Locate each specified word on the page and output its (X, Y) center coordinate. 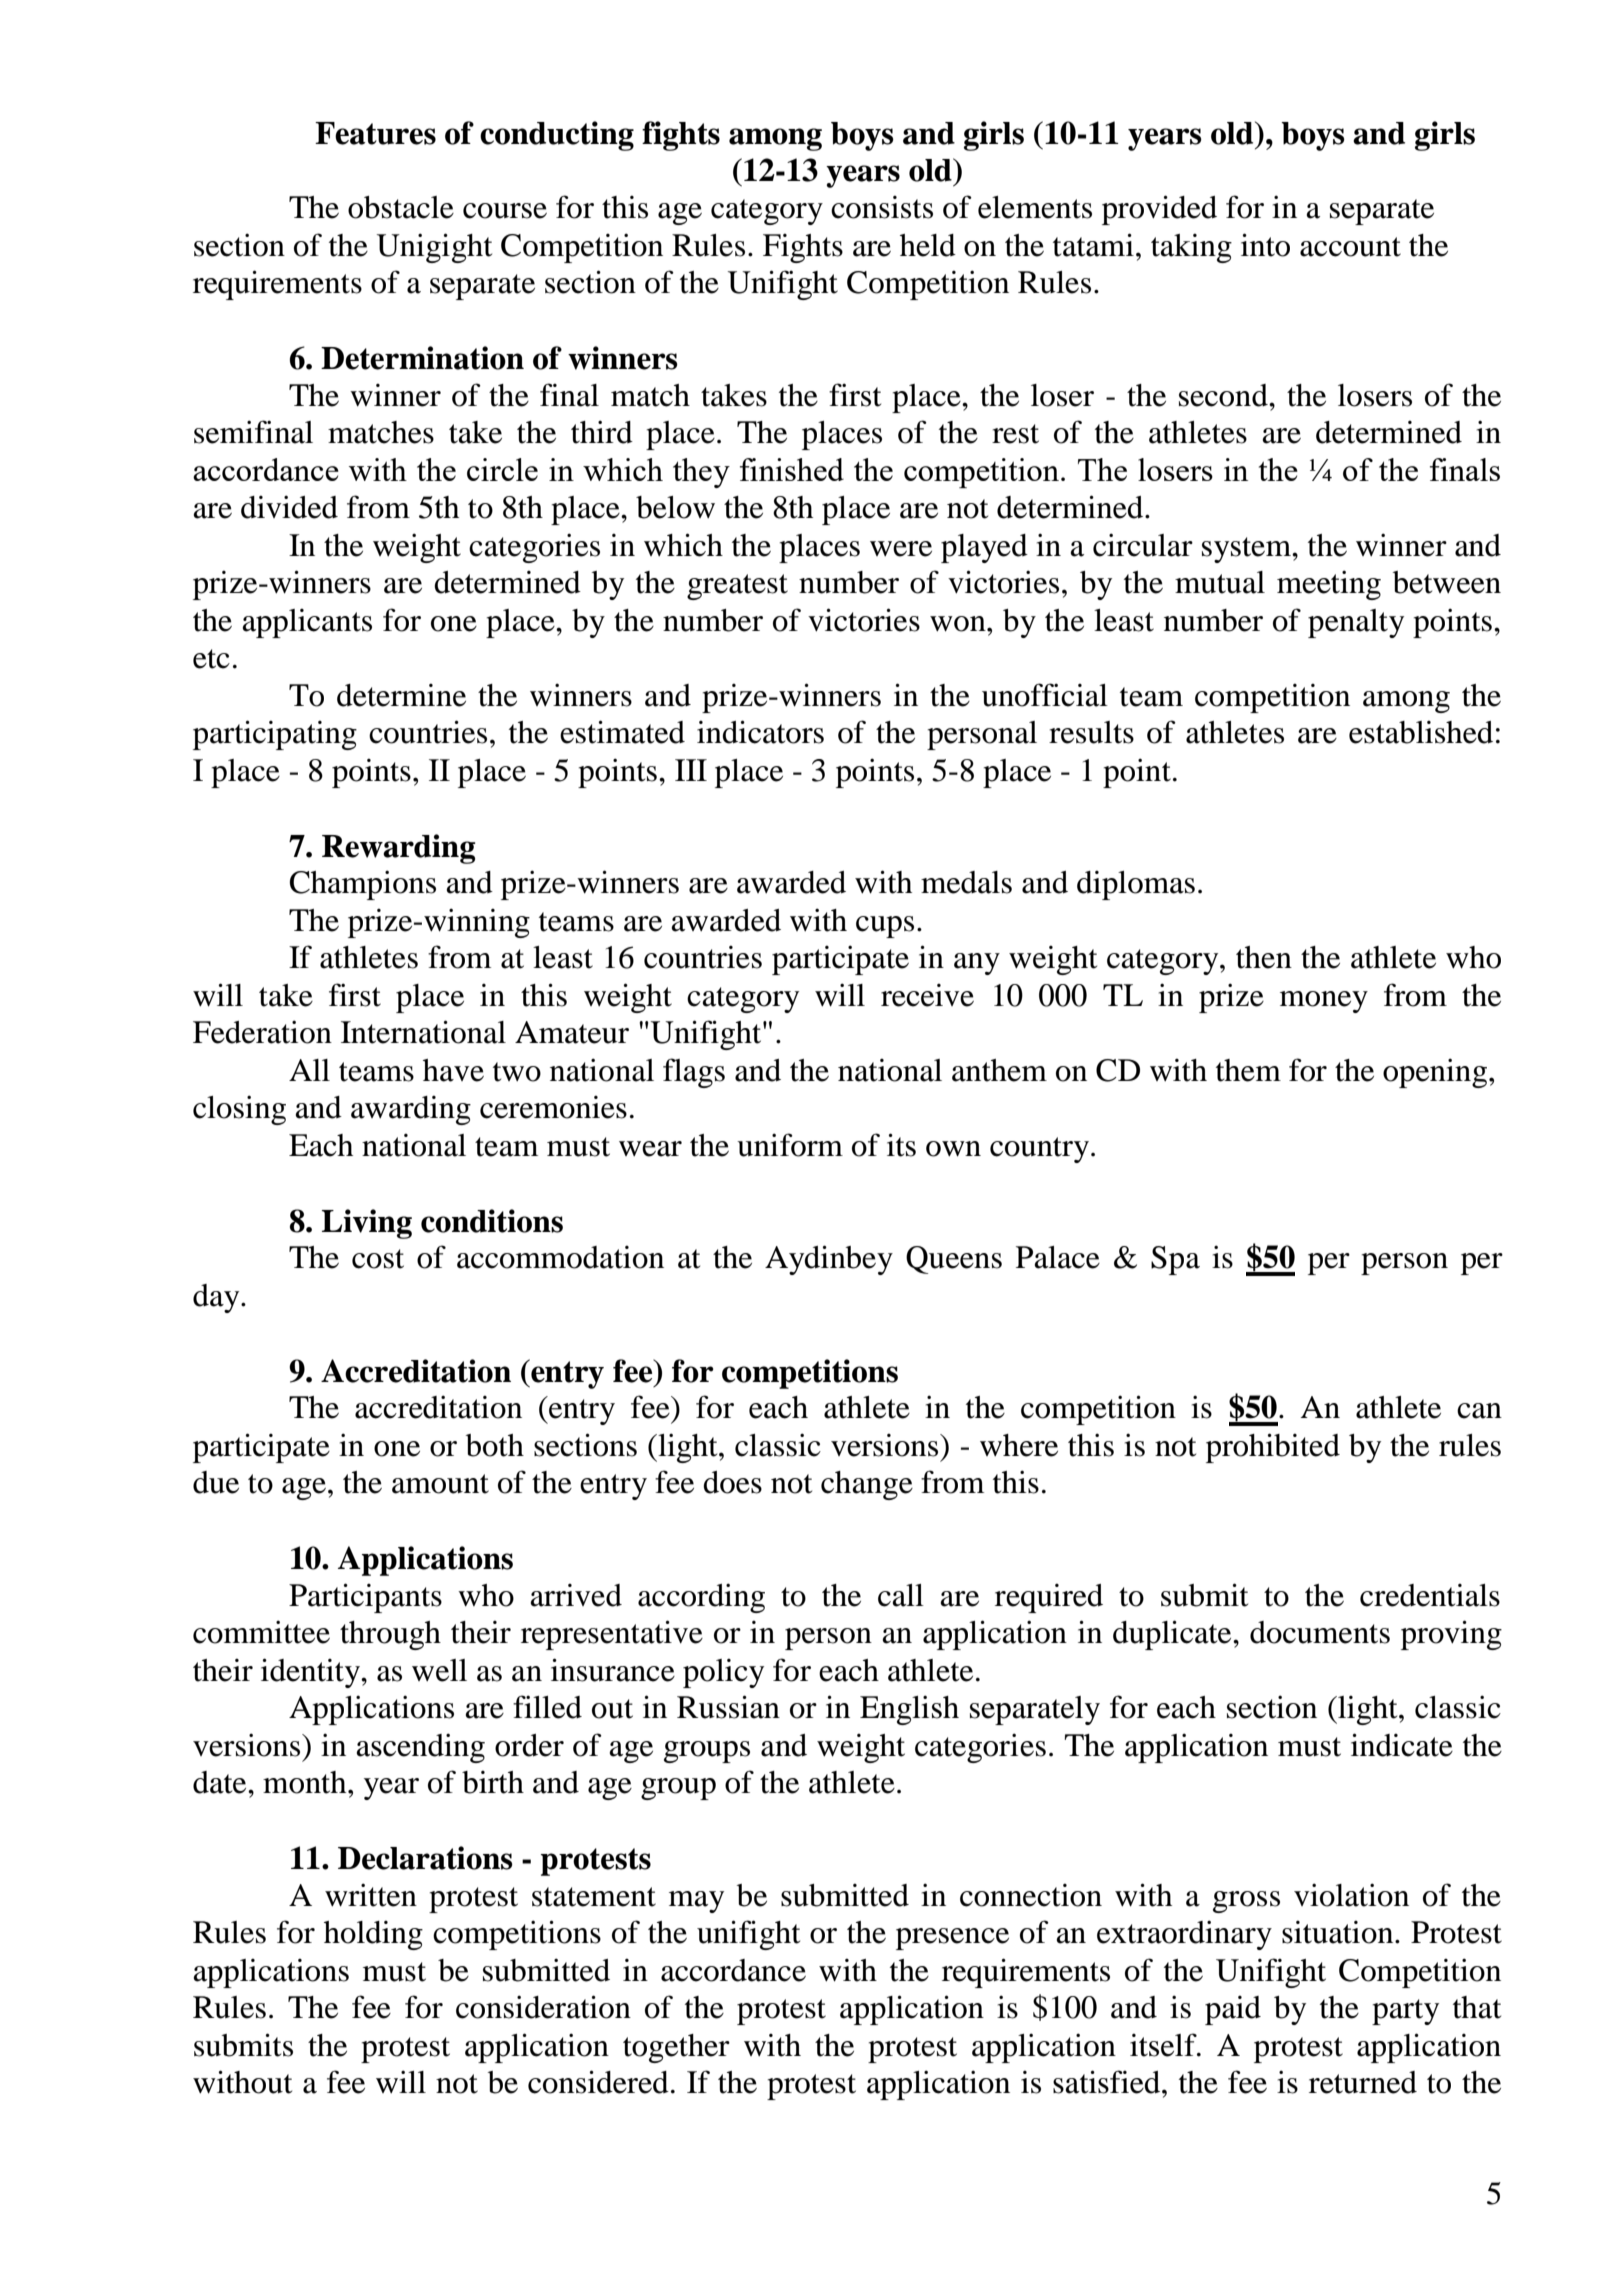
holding (373, 1935)
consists (882, 207)
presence (952, 1939)
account (1350, 247)
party (1405, 2012)
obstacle (401, 207)
